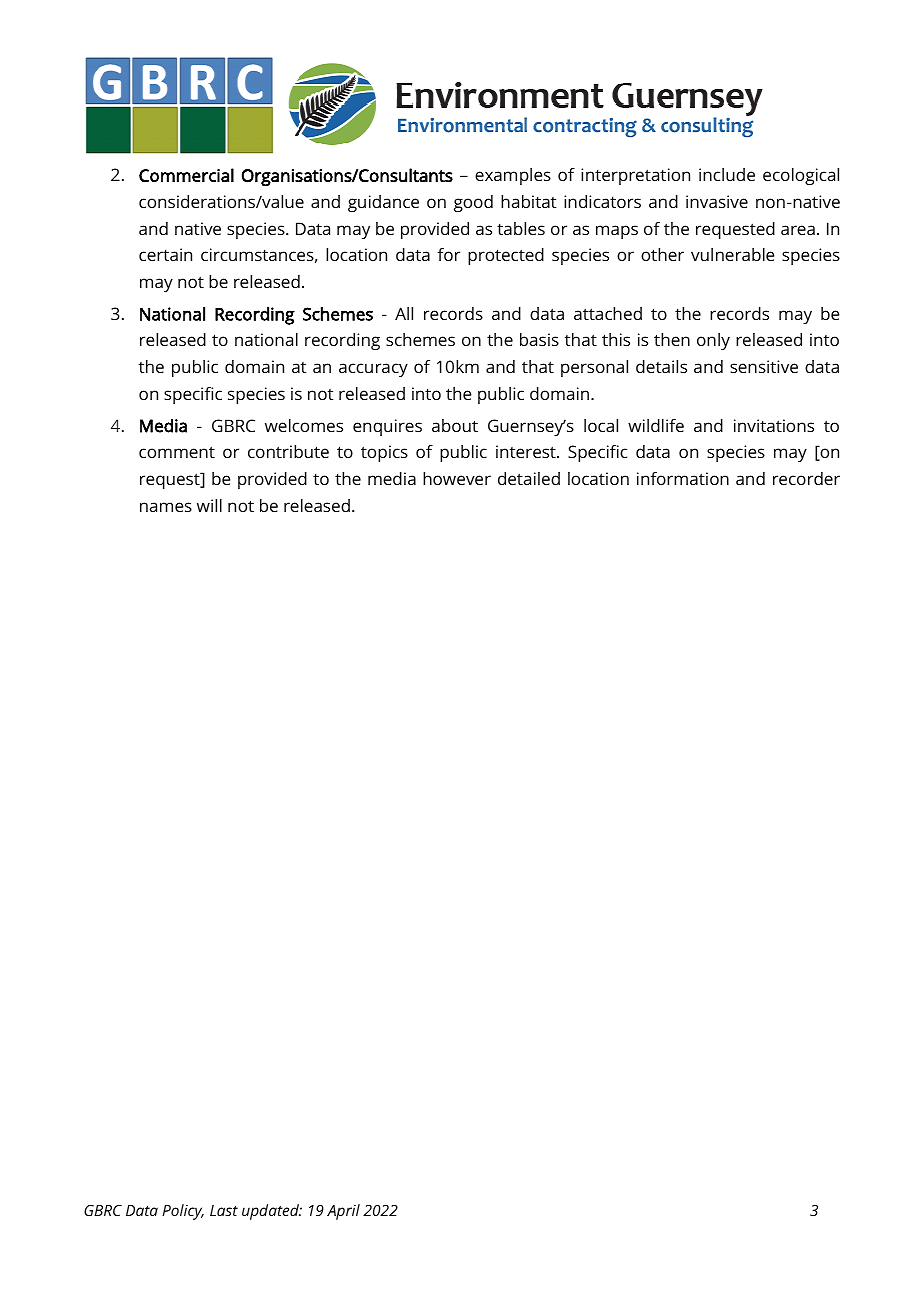  I want to click on Commercial, so click(186, 175).
